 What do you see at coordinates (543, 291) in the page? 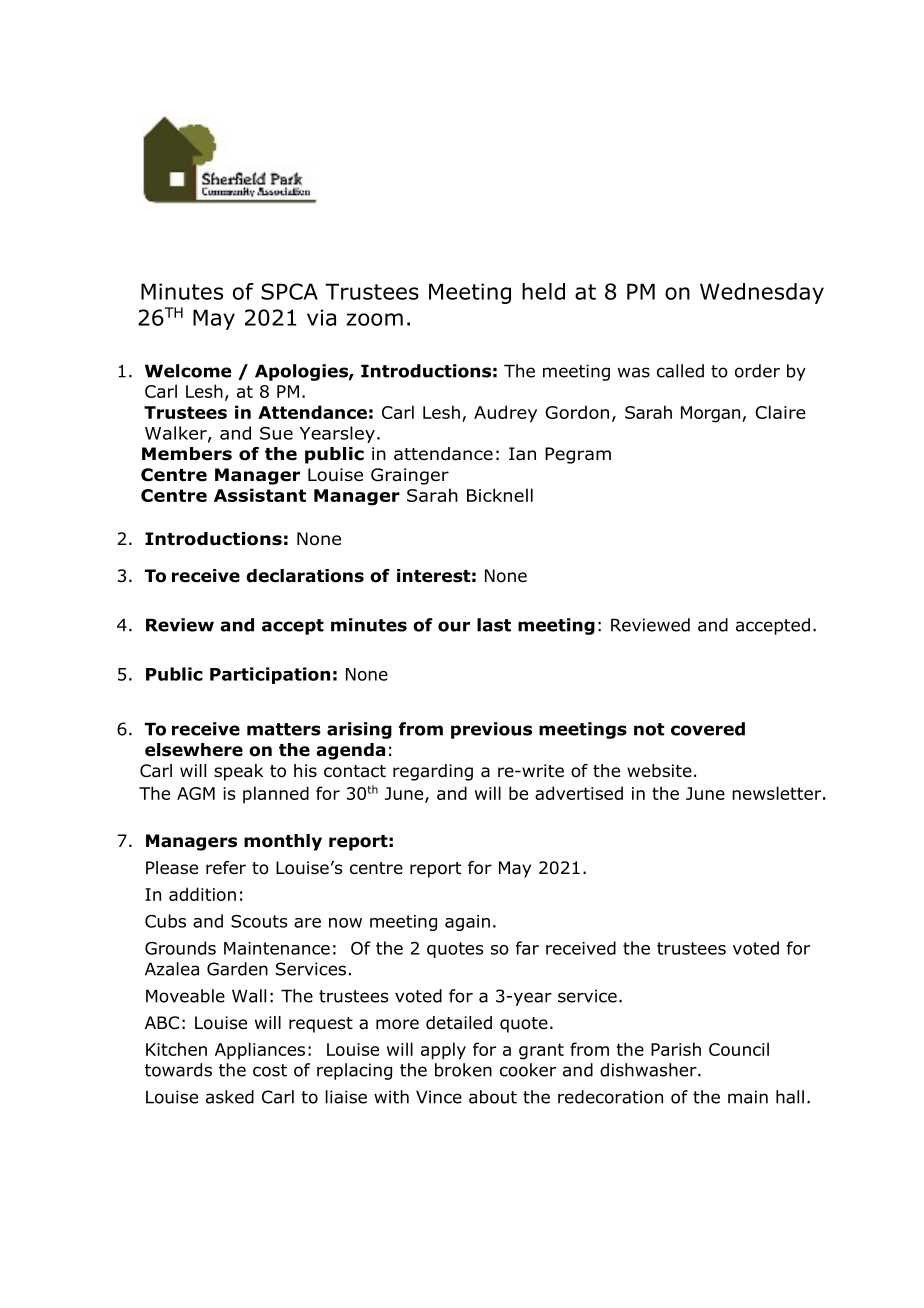
I see `held` at bounding box center [543, 291].
